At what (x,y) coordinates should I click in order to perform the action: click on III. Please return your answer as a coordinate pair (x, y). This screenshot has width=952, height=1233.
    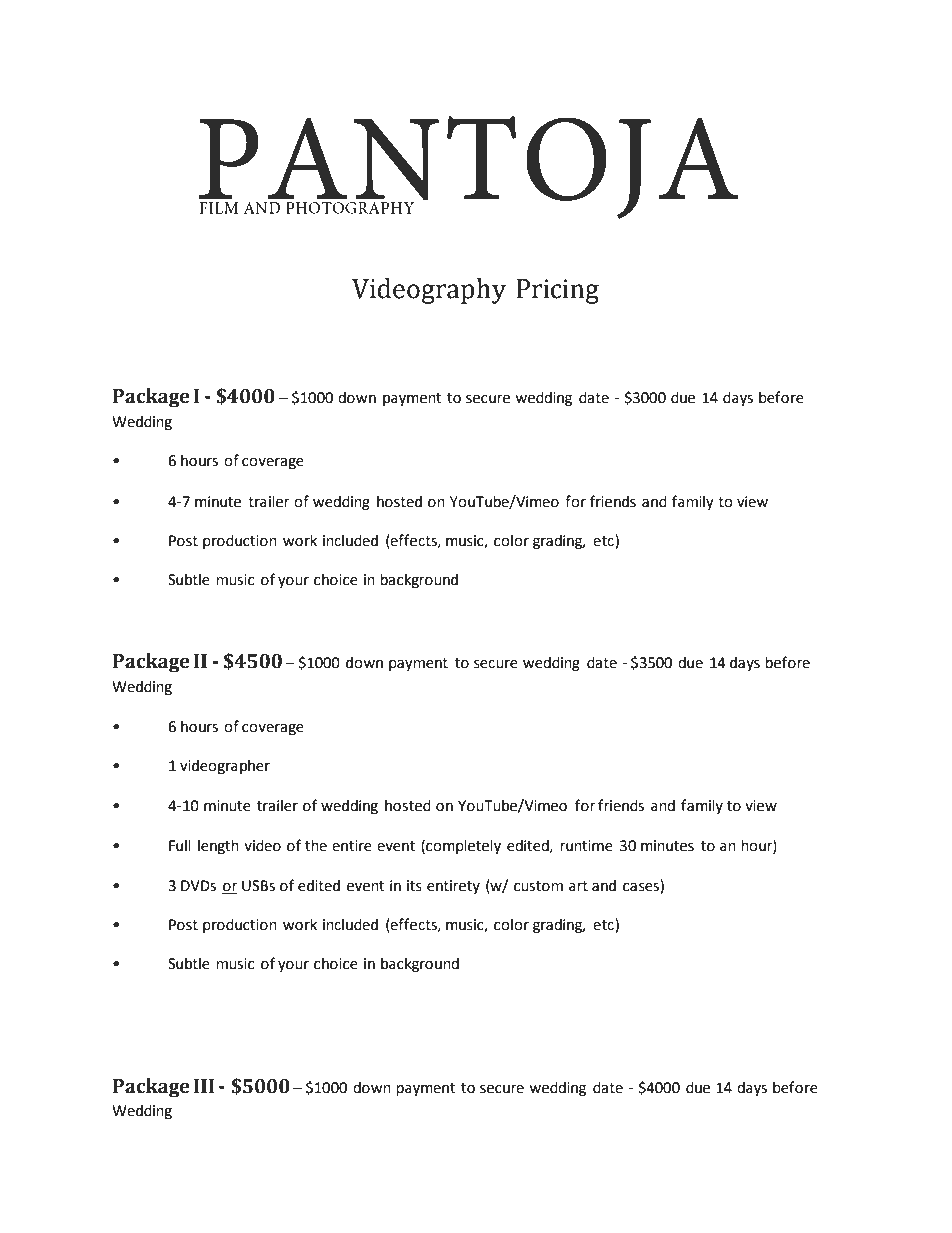
    Looking at the image, I should click on (204, 1086).
